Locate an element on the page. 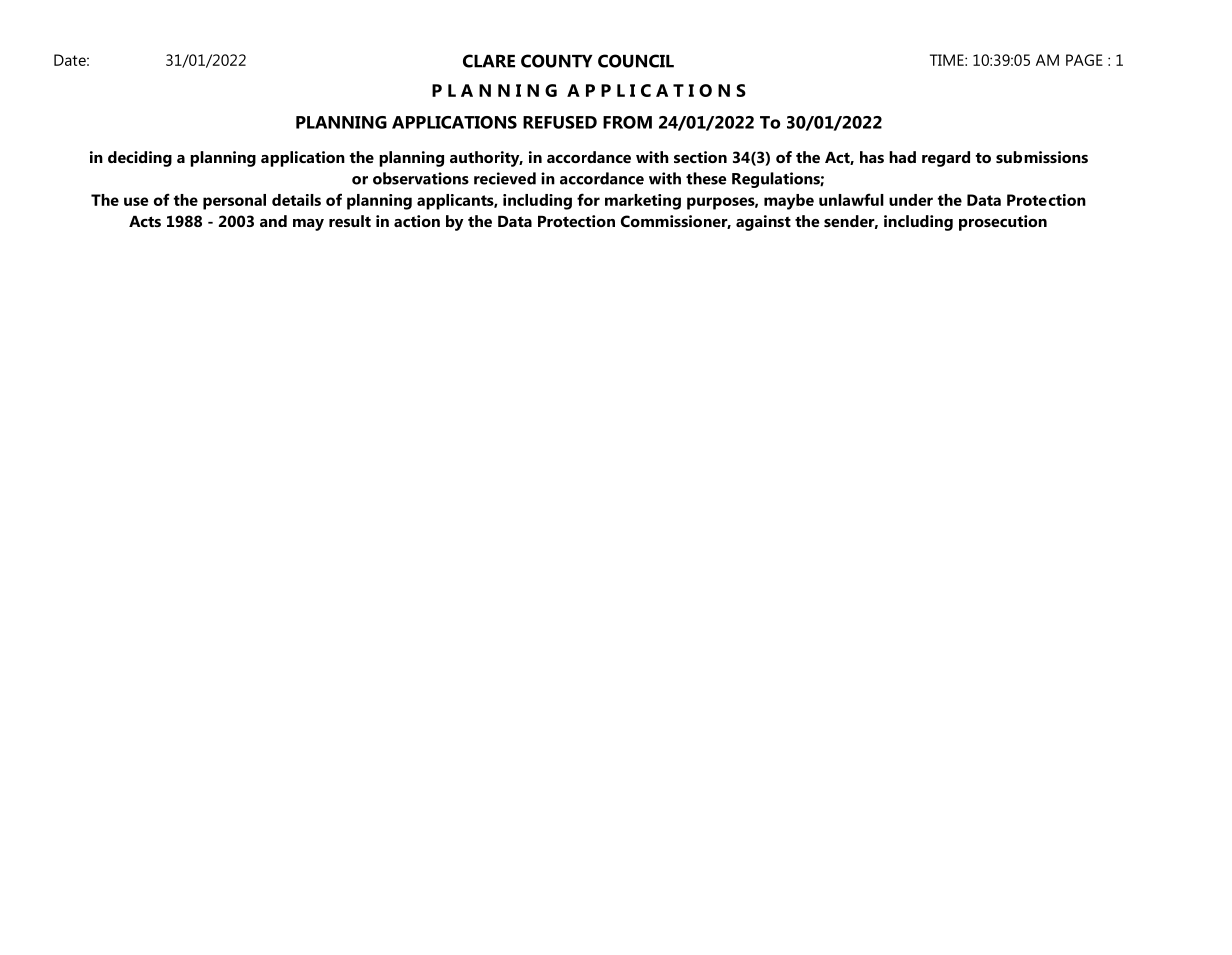  deciding is located at coordinates (140, 159).
